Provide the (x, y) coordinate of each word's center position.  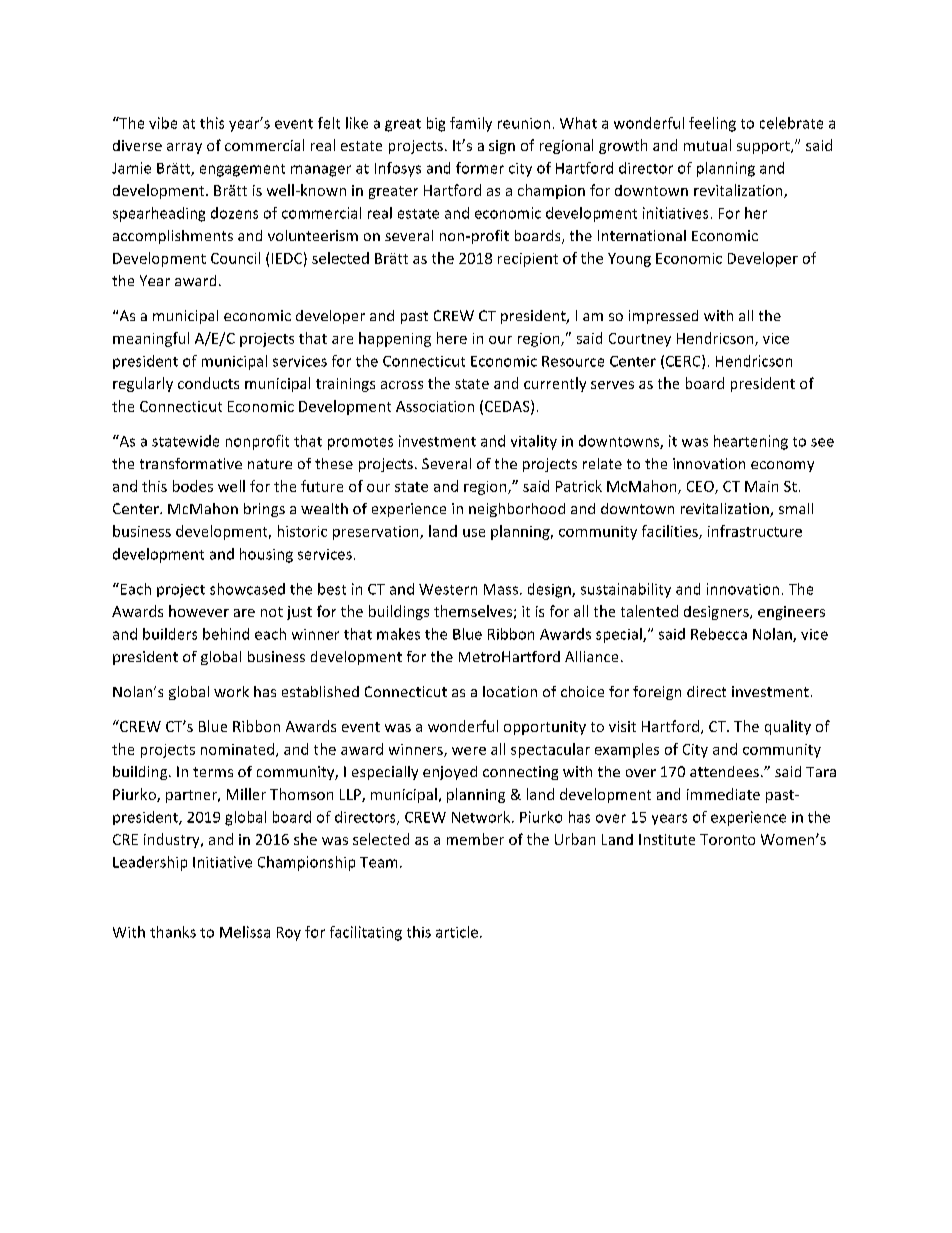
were (469, 751)
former (480, 168)
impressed (663, 317)
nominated (239, 750)
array (184, 148)
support (764, 147)
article (457, 932)
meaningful (151, 339)
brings (264, 510)
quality (788, 727)
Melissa (245, 932)
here (452, 338)
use (474, 533)
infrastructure (755, 531)
